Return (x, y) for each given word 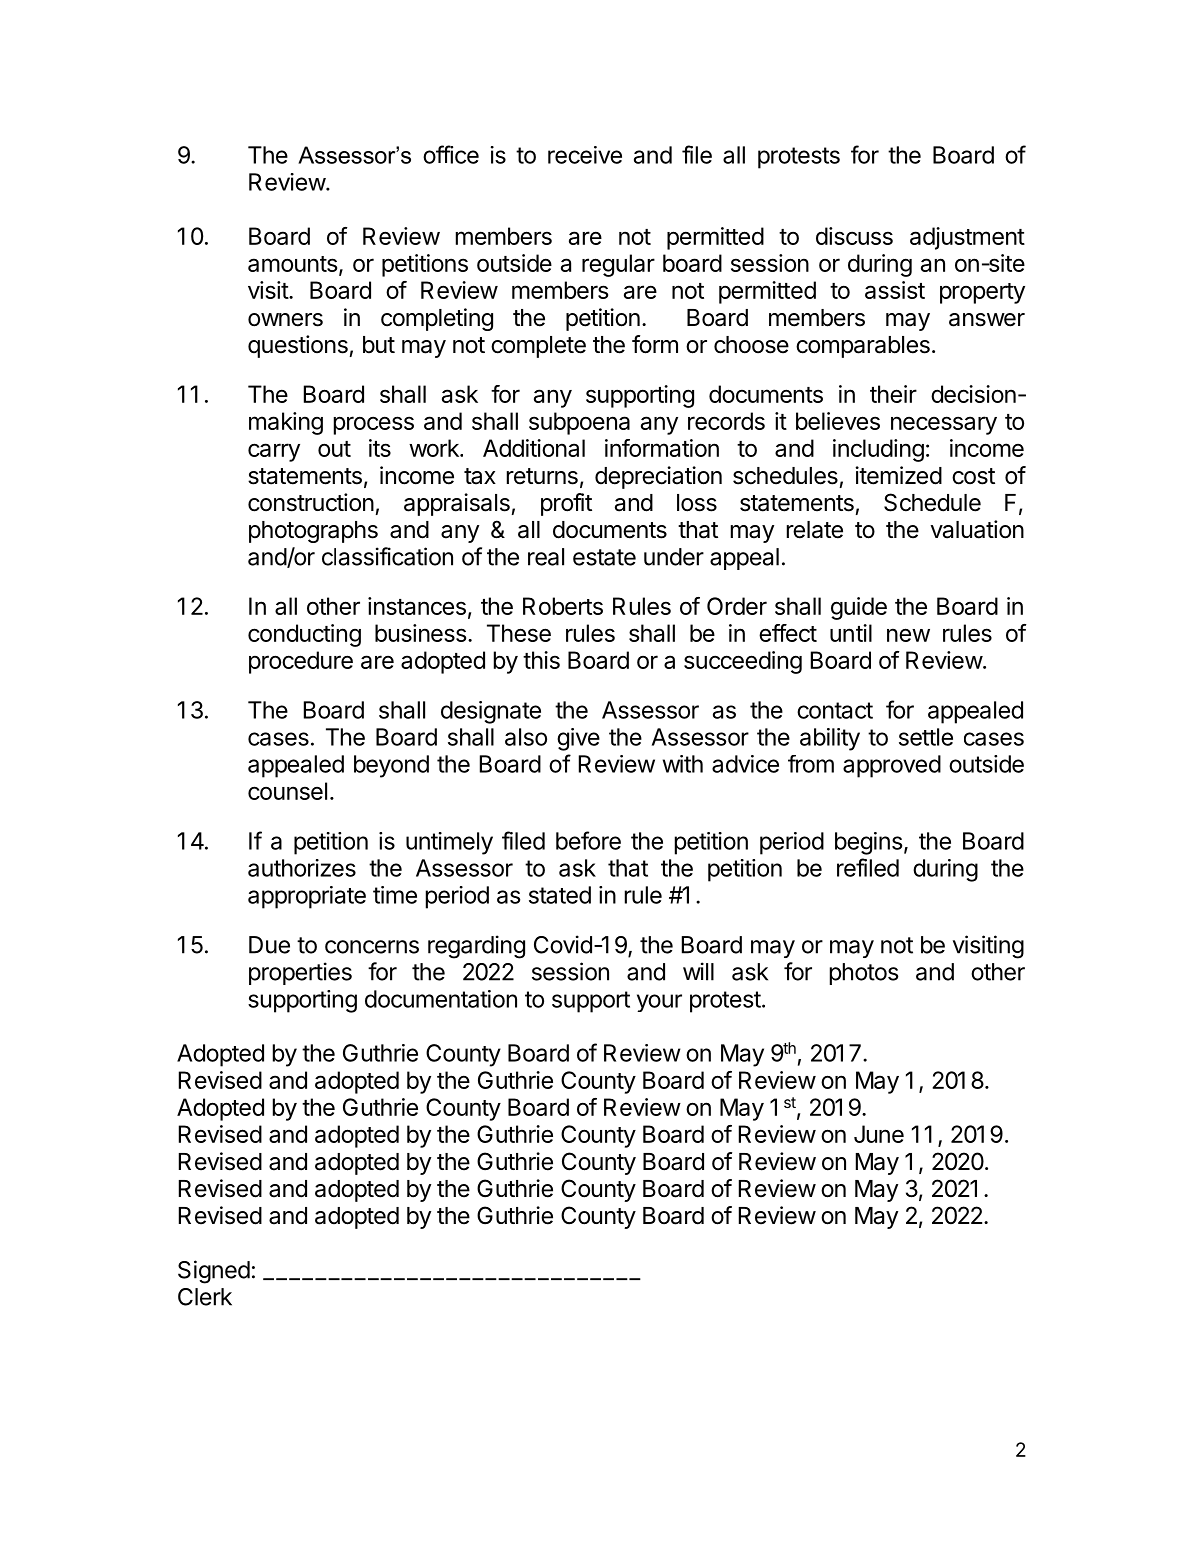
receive (585, 155)
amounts (292, 264)
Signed (214, 1272)
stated (560, 895)
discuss (854, 236)
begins (868, 843)
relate (815, 530)
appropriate (307, 897)
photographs (313, 532)
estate (604, 557)
